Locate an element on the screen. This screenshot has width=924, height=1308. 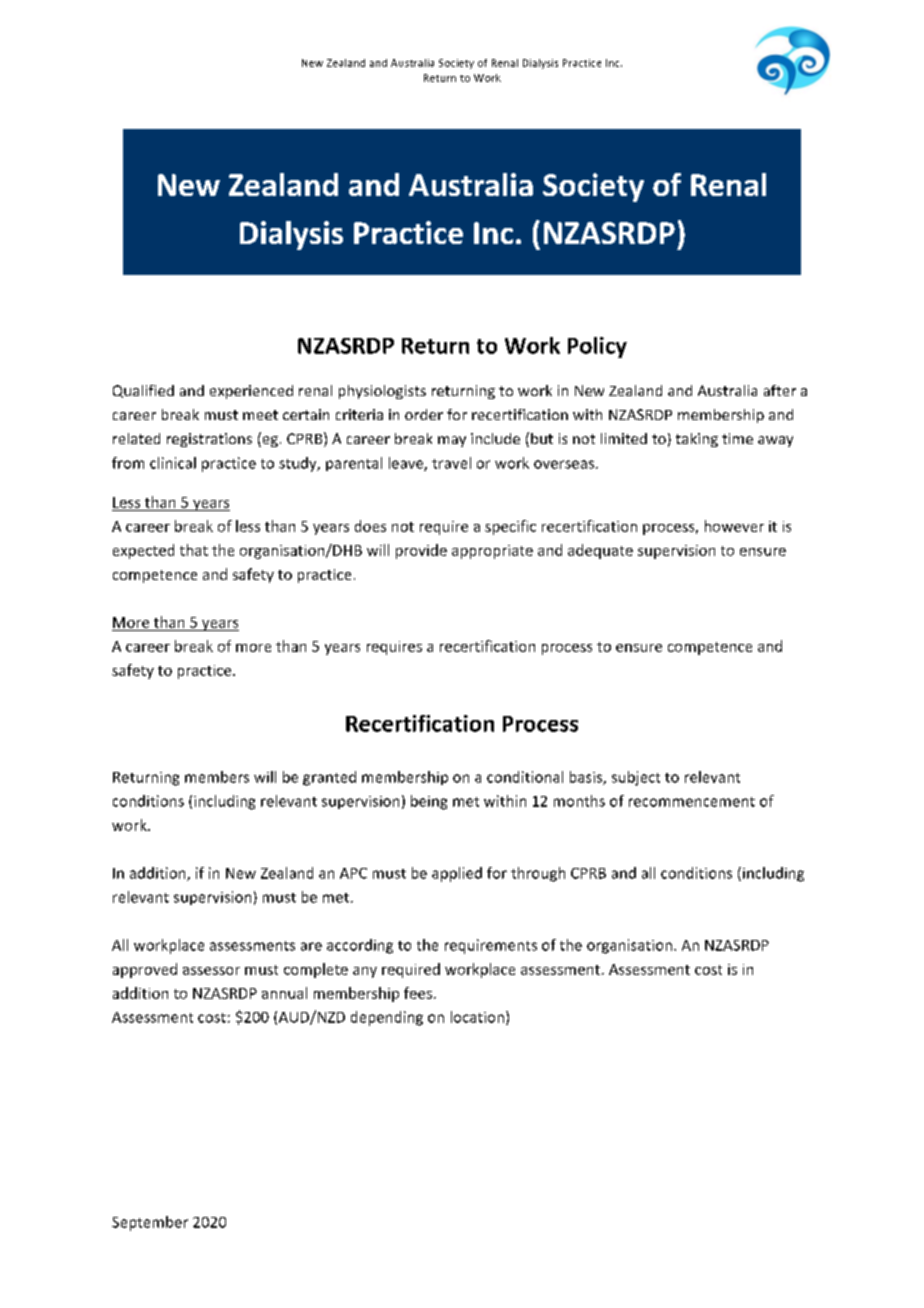
order is located at coordinates (424, 414).
